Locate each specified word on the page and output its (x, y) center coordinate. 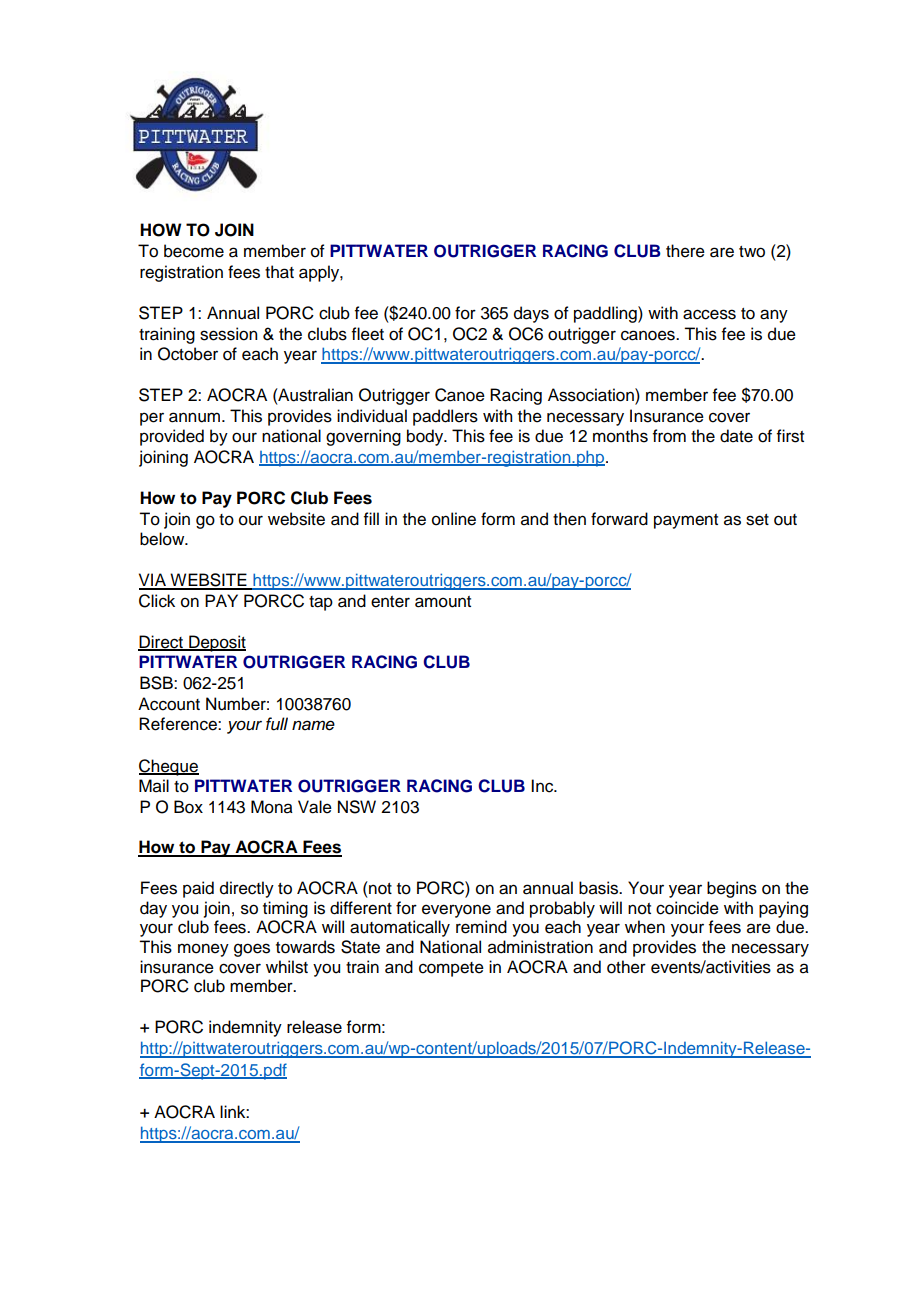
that (279, 272)
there (685, 251)
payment (686, 521)
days (531, 314)
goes (252, 950)
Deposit (216, 643)
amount (443, 602)
